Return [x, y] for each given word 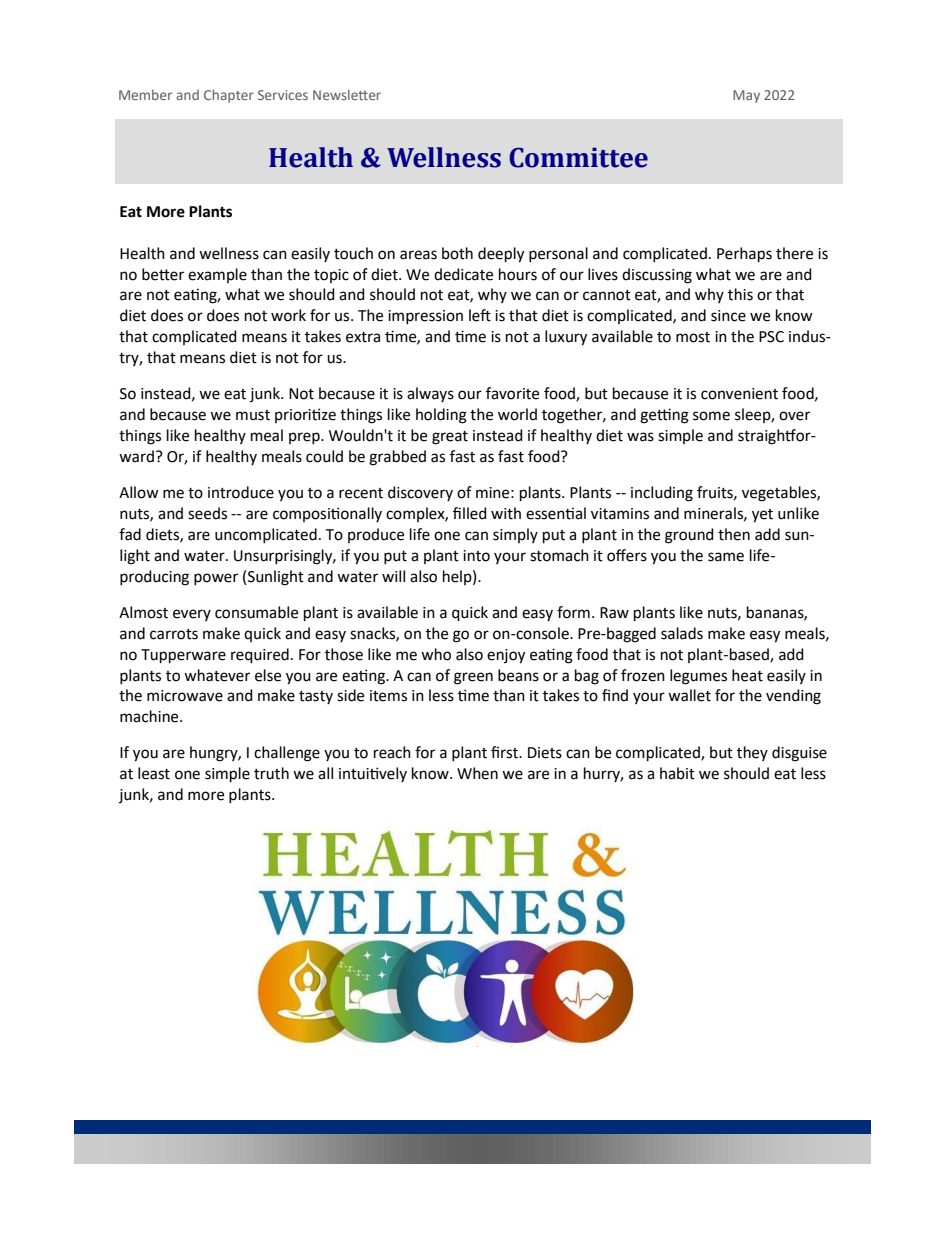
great [450, 438]
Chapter [229, 96]
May [746, 96]
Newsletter [347, 94]
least [154, 773]
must [253, 415]
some [711, 416]
